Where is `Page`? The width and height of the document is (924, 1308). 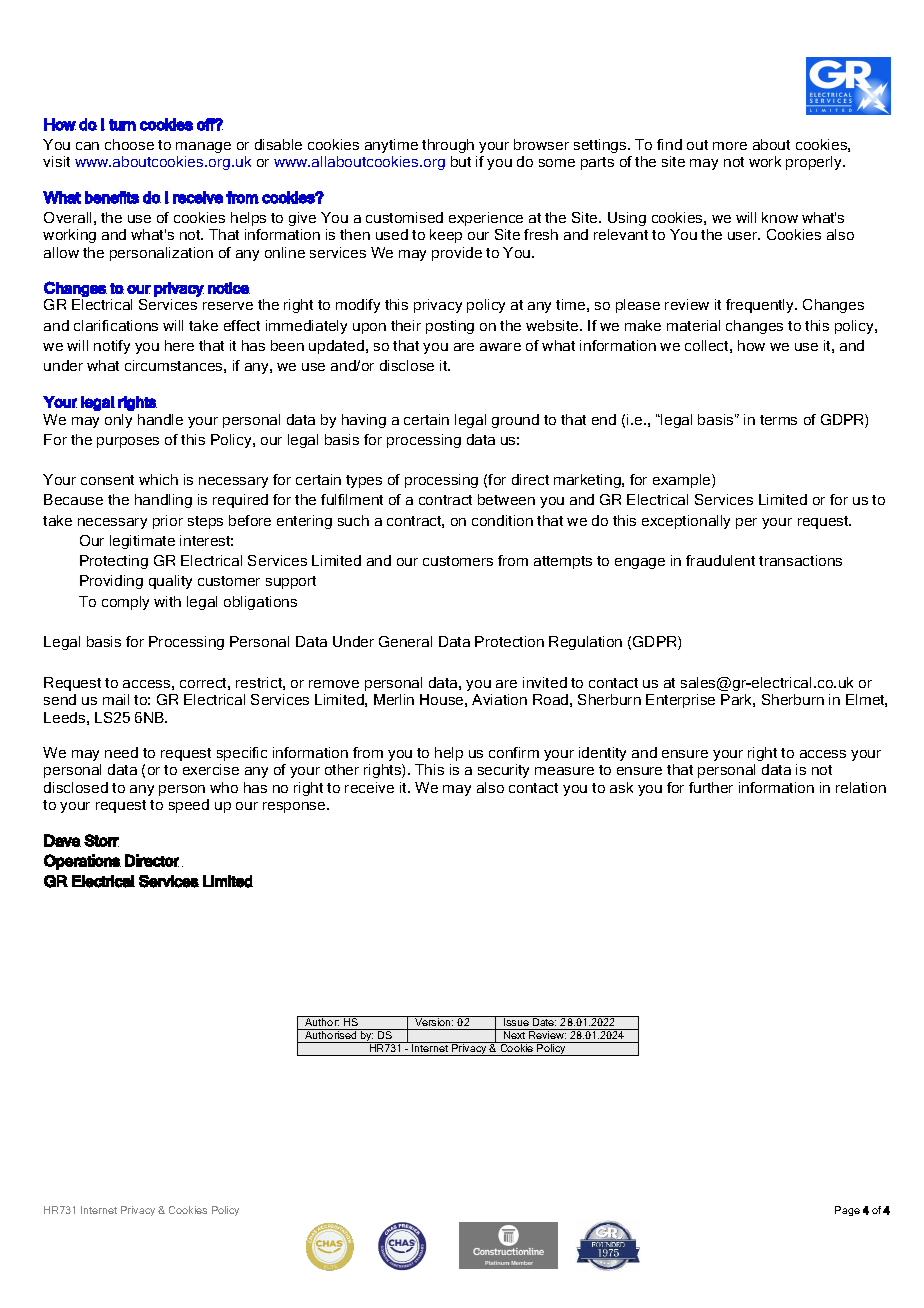 Page is located at coordinates (847, 1211).
